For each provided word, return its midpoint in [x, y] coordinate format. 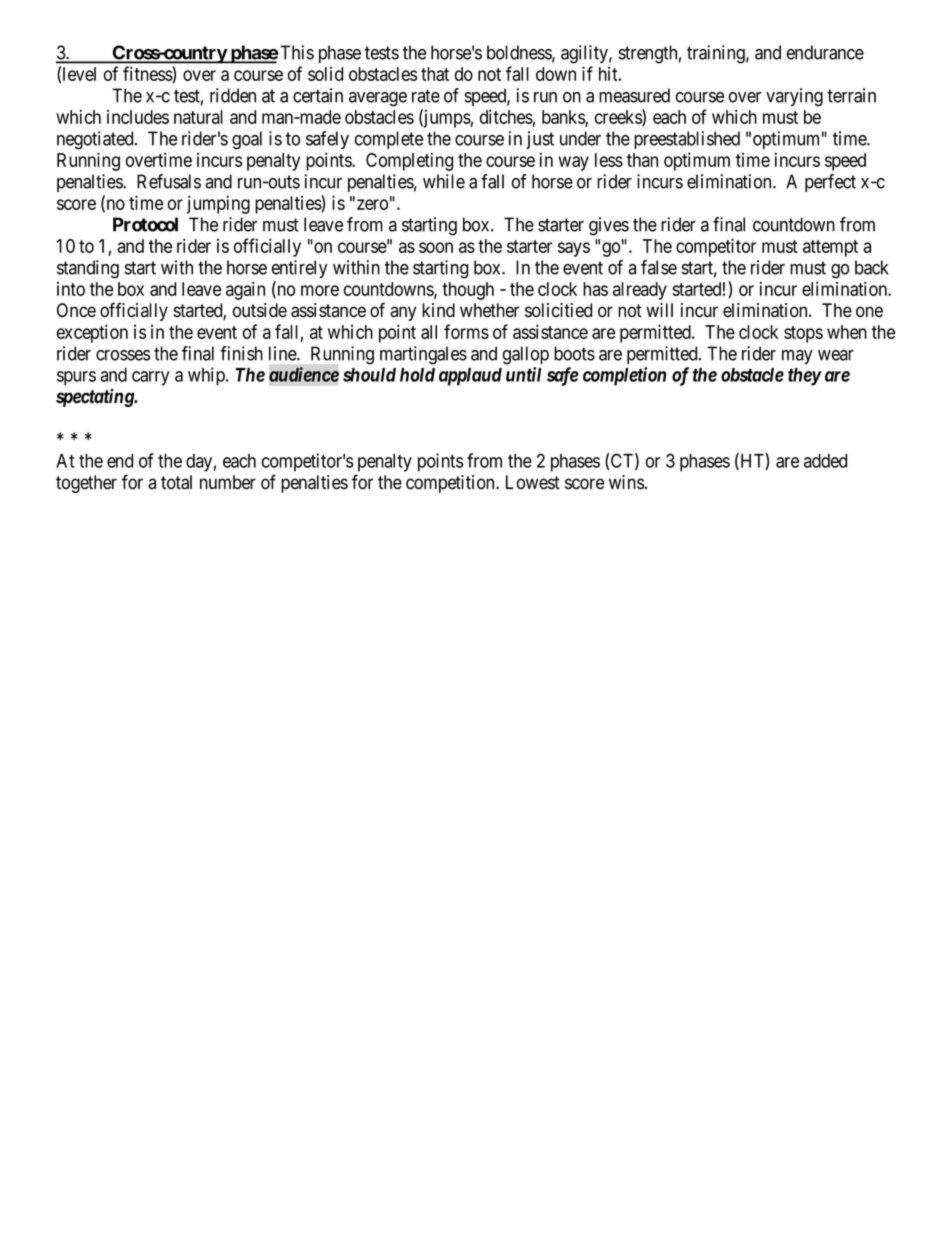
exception [92, 333]
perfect [830, 183]
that [435, 74]
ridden [233, 95]
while [444, 181]
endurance [825, 52]
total [176, 482]
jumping [218, 204]
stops [803, 334]
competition [451, 484]
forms [466, 331]
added [825, 461]
